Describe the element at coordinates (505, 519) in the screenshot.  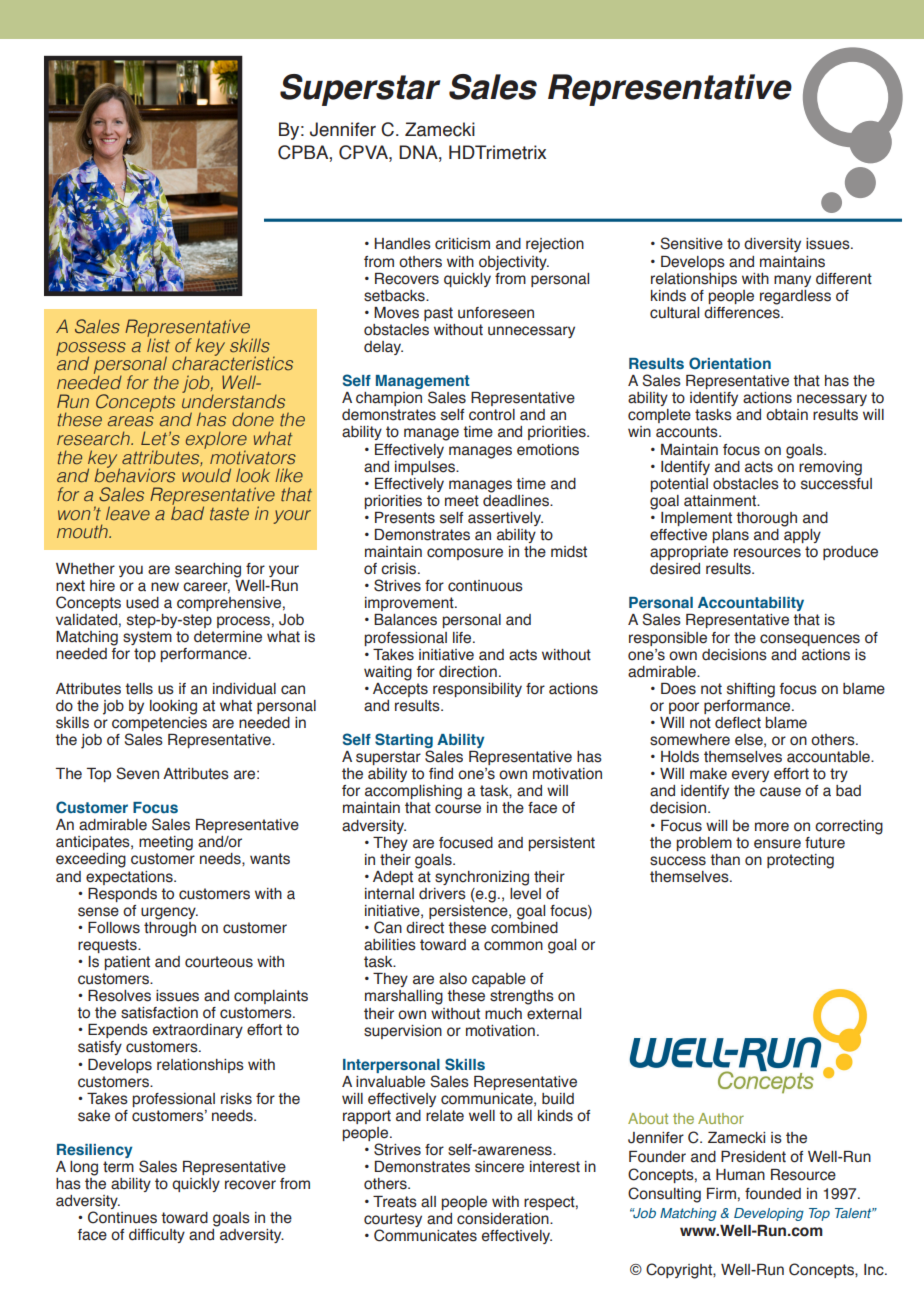
I see `assertively` at that location.
